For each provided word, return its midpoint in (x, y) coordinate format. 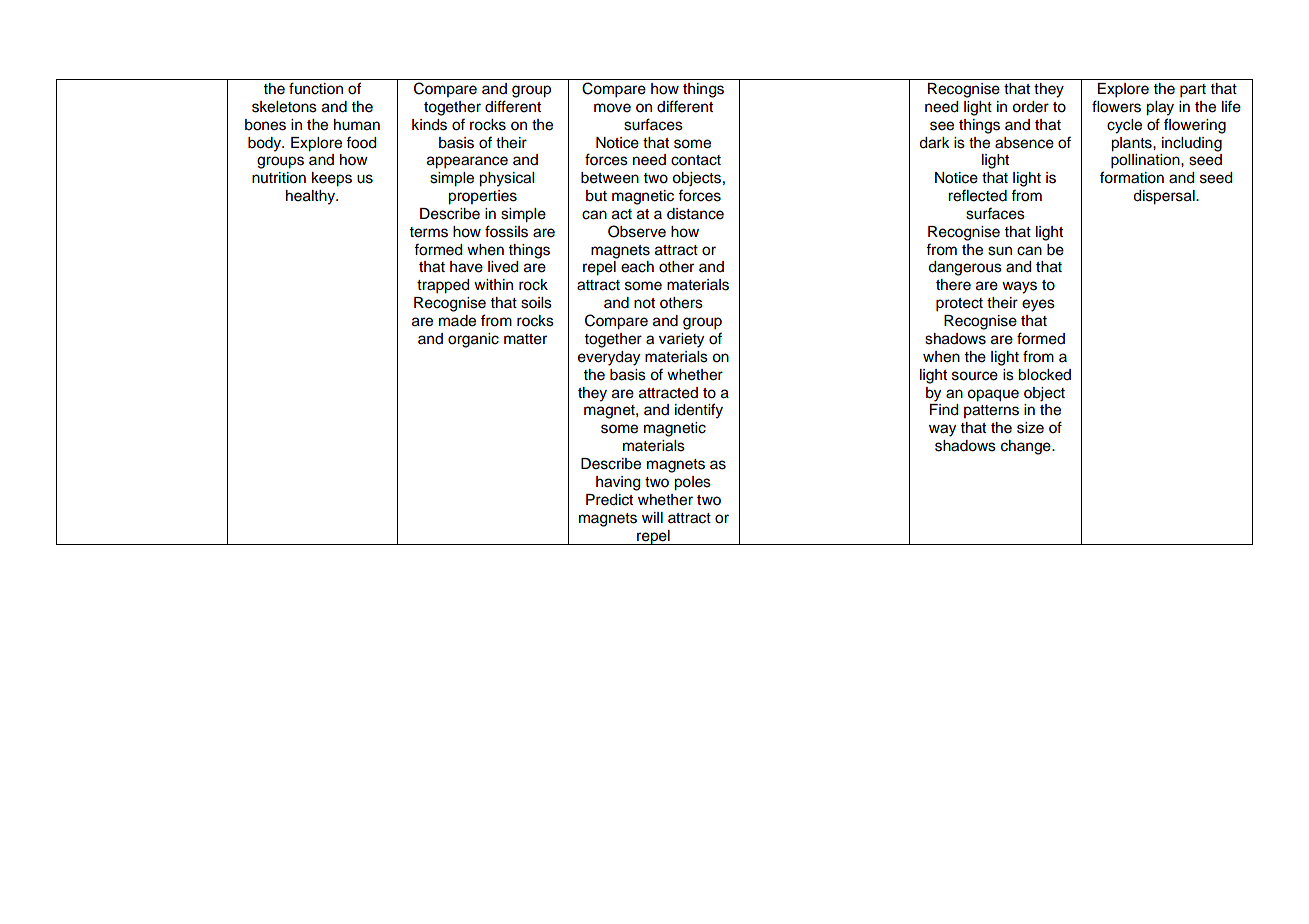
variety (681, 340)
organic (473, 340)
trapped (443, 286)
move (612, 108)
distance (695, 214)
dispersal (1165, 197)
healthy (311, 197)
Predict (609, 500)
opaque (993, 395)
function (316, 88)
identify (699, 411)
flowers (1116, 106)
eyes (1038, 305)
